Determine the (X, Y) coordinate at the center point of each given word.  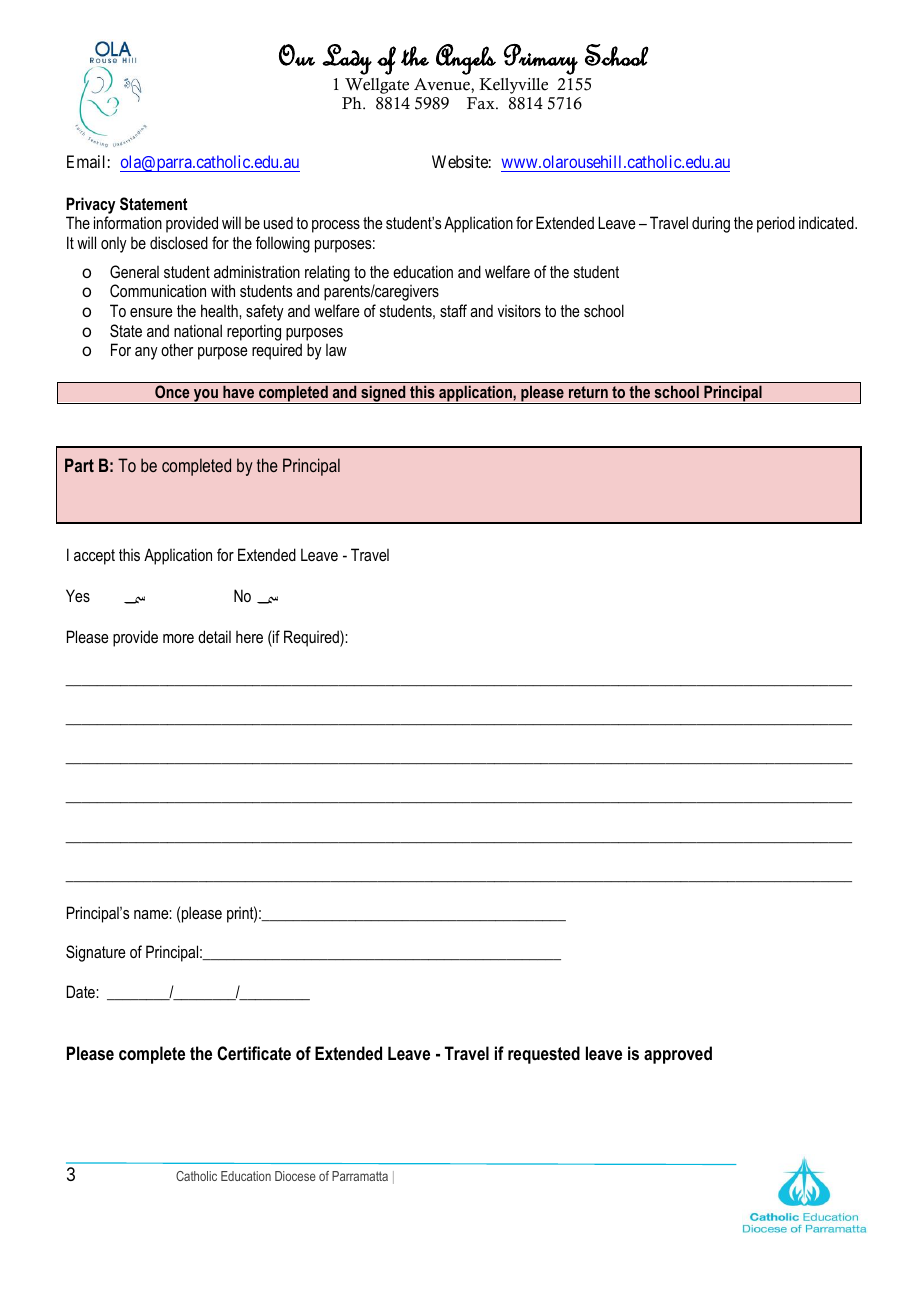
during (711, 224)
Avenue (443, 84)
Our (297, 55)
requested (544, 1055)
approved (678, 1055)
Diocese (295, 1176)
